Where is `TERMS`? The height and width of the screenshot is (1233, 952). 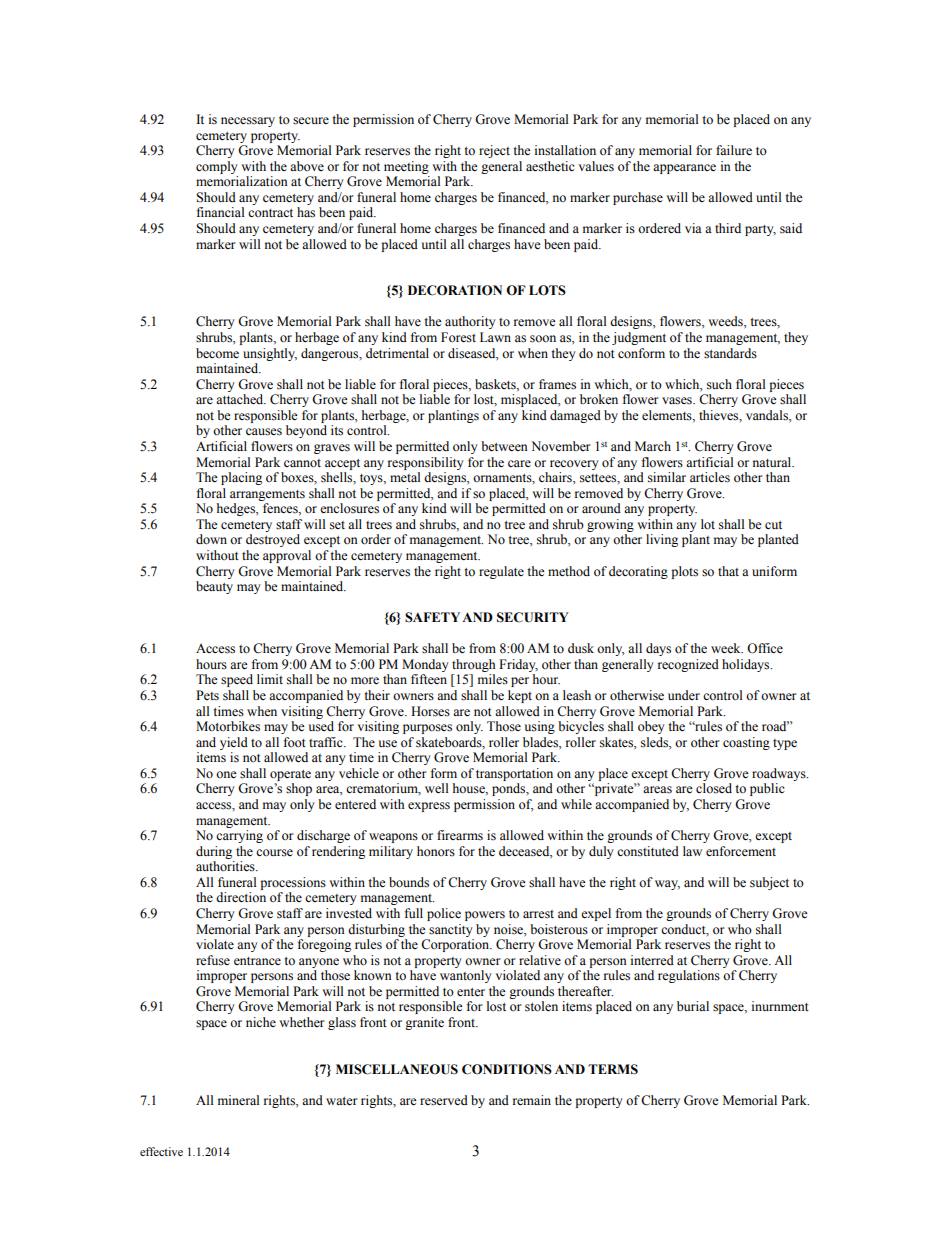
TERMS is located at coordinates (613, 1069).
